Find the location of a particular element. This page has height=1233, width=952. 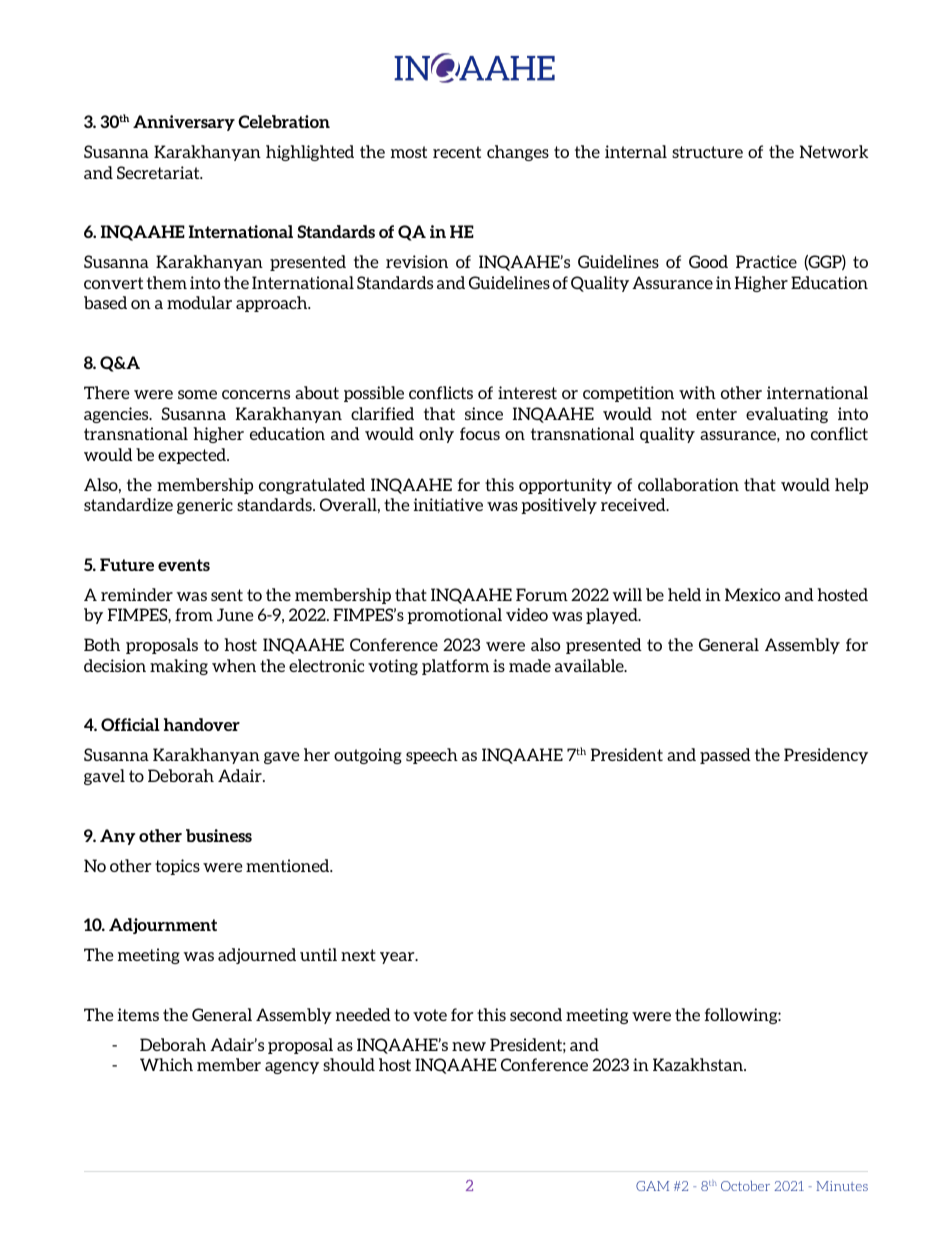

recent is located at coordinates (457, 152).
